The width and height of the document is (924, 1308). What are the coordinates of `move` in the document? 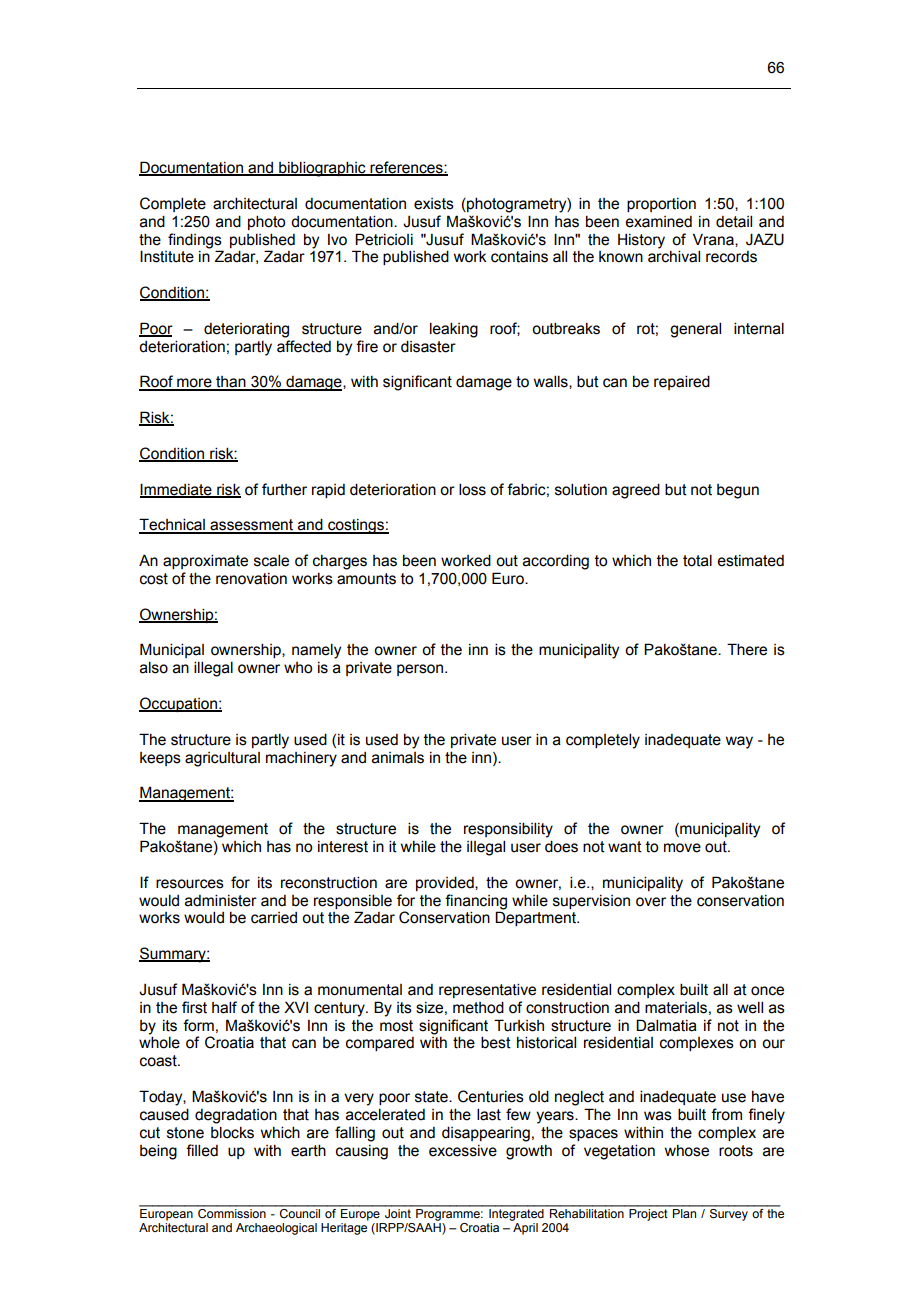 It's located at (682, 848).
